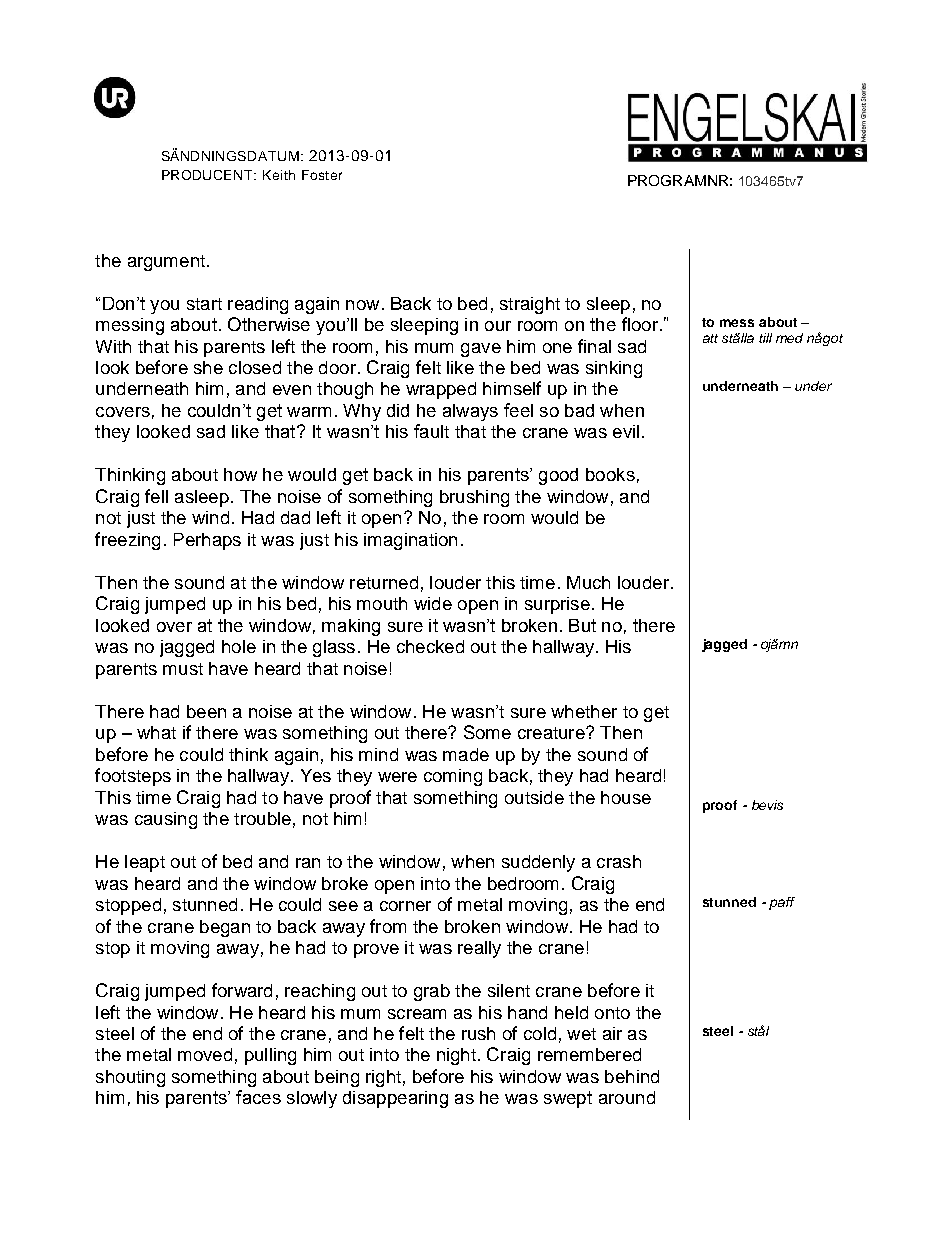  I want to click on footsteps, so click(133, 777).
